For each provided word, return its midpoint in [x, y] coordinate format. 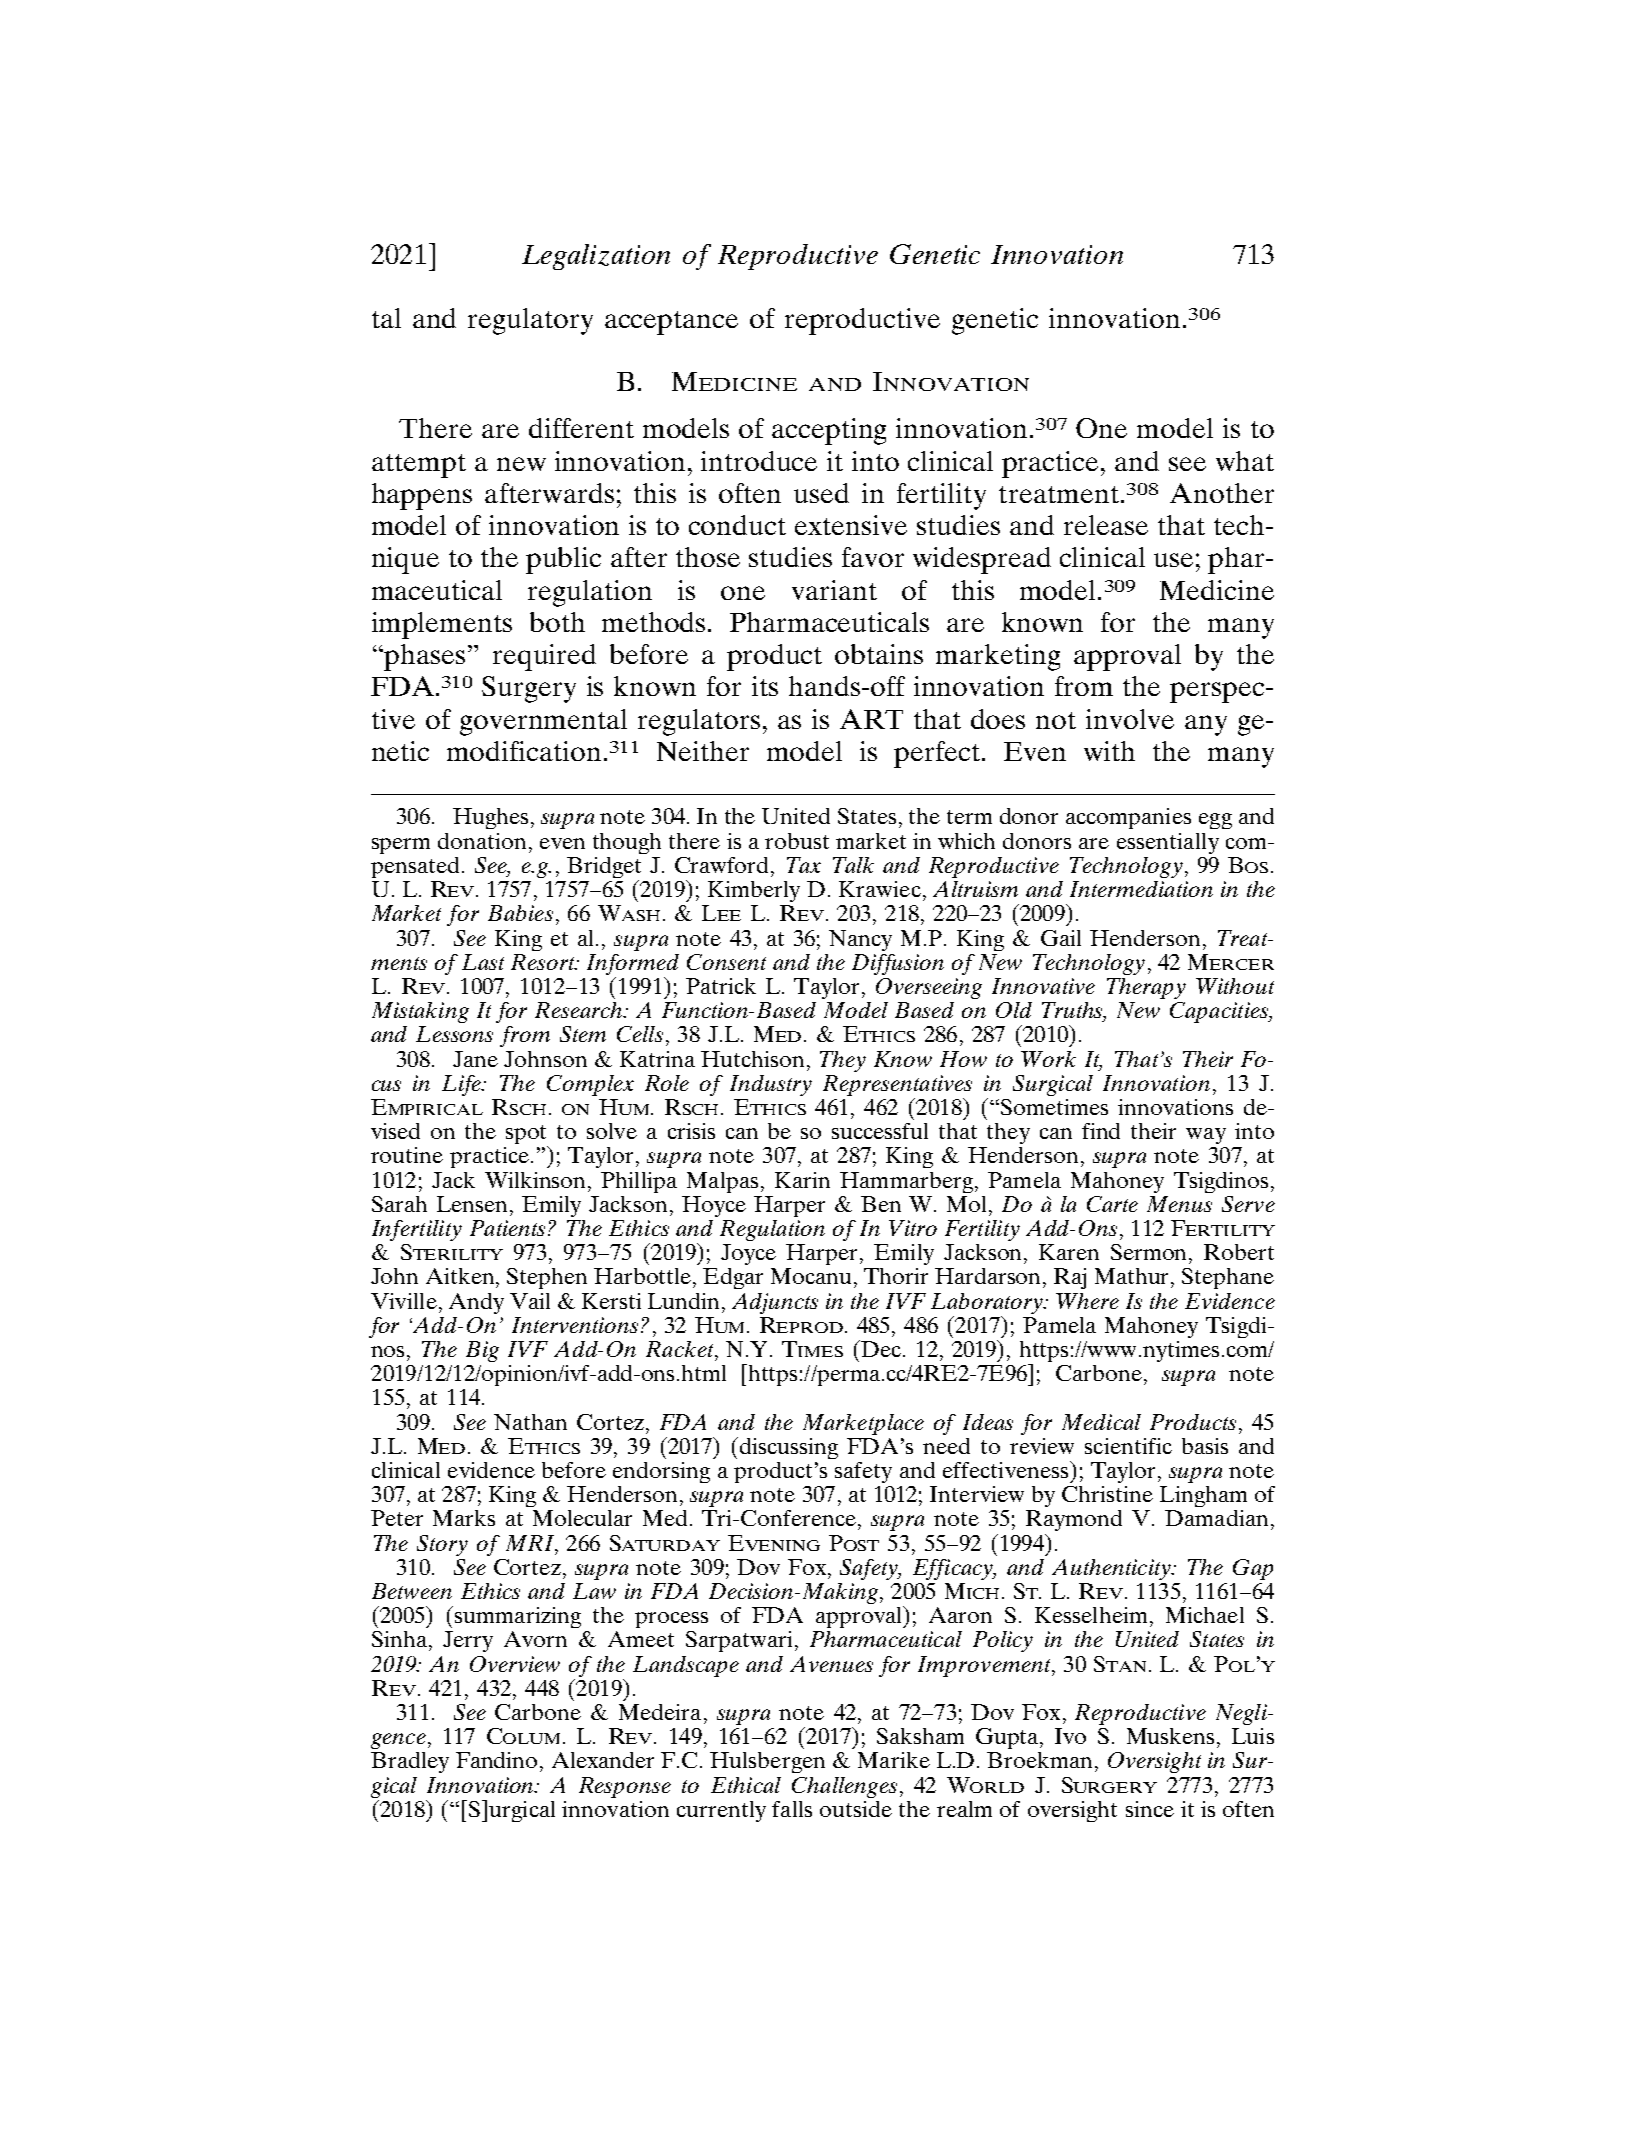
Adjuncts [775, 1303]
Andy [476, 1303]
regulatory [530, 321]
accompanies [1128, 818]
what [1245, 461]
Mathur [1133, 1276]
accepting [829, 431]
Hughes [490, 818]
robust [797, 841]
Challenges [844, 1787]
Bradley [410, 1762]
